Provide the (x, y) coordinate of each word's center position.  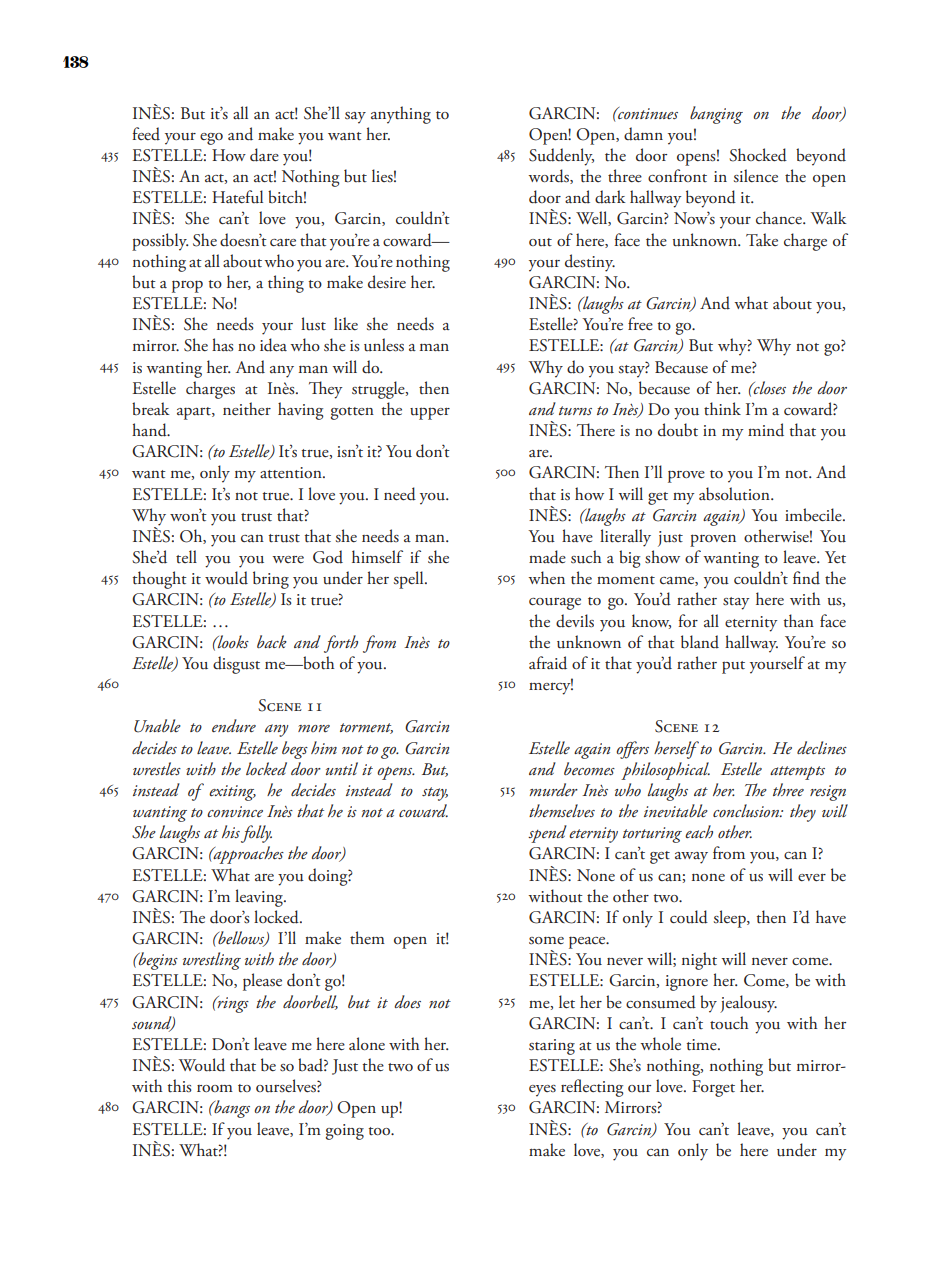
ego (211, 139)
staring (552, 1047)
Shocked (758, 155)
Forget (713, 1088)
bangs (231, 1109)
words (549, 176)
